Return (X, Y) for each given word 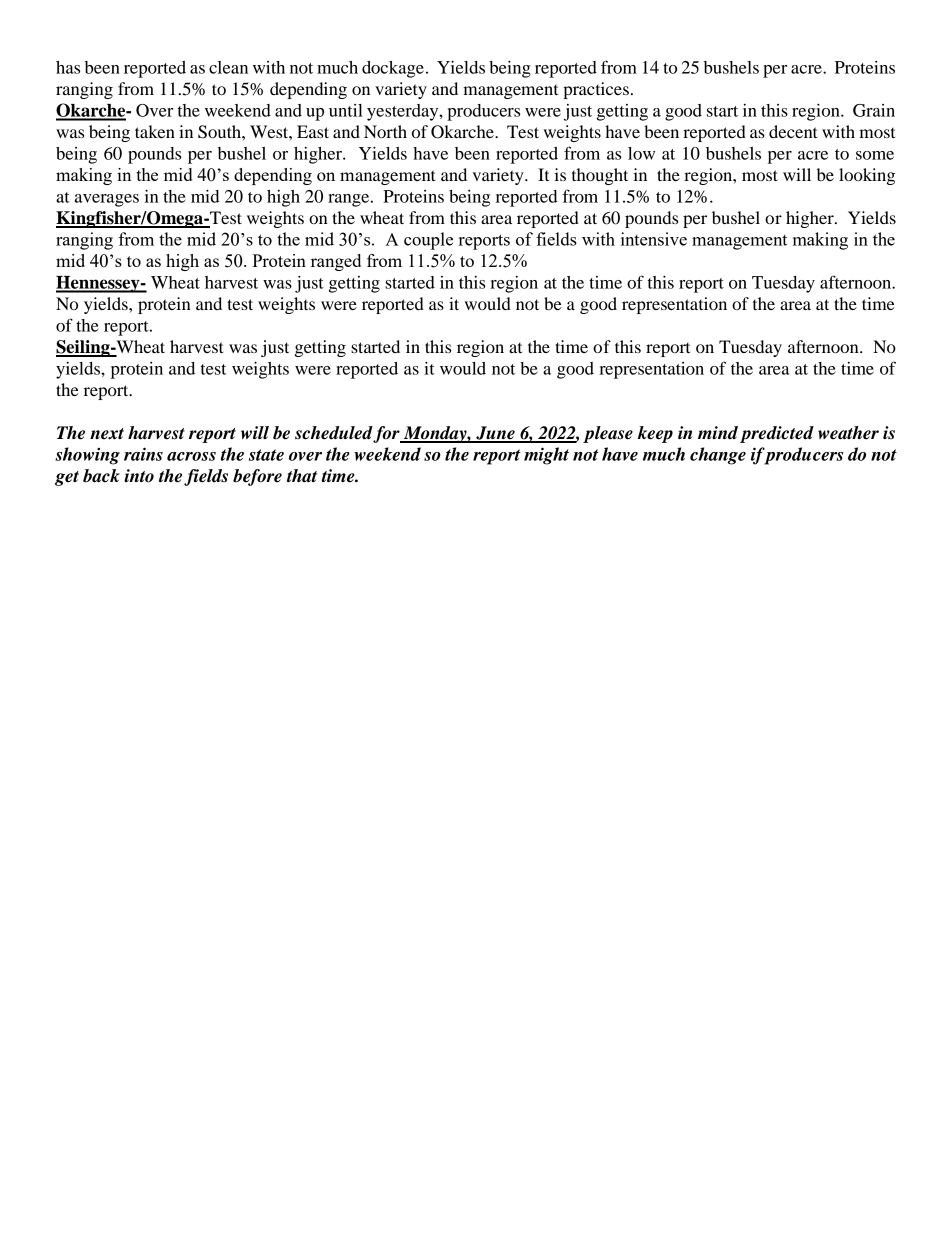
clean (228, 67)
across (191, 456)
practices (596, 90)
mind (718, 432)
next (107, 434)
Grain (874, 110)
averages (107, 200)
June (495, 434)
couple (428, 241)
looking (867, 176)
